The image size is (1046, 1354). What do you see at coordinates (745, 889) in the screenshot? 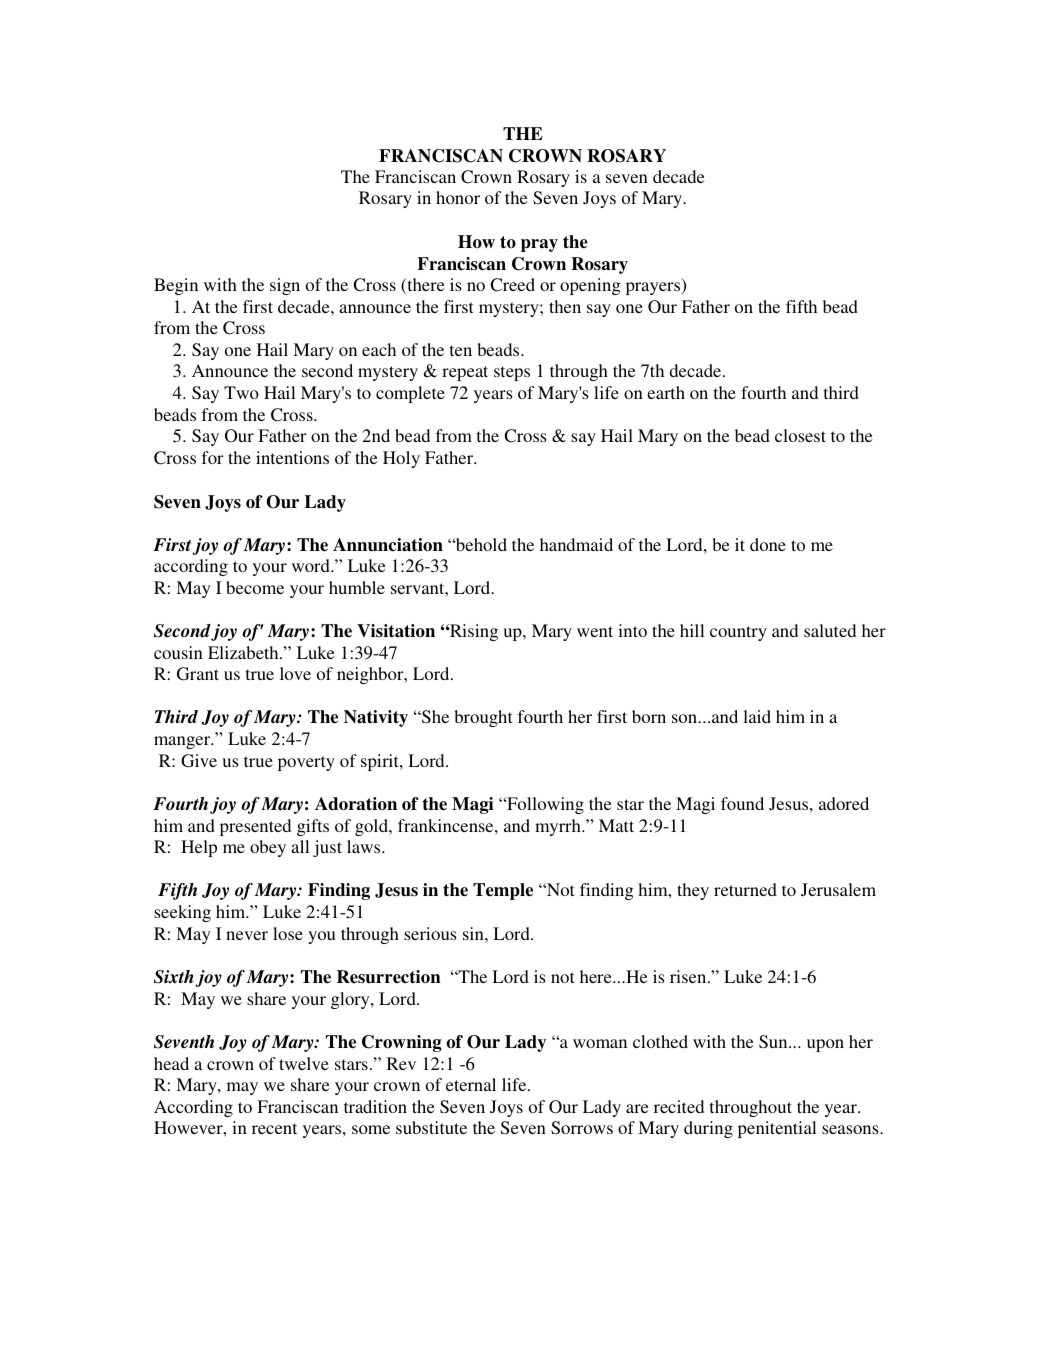
I see `returned` at bounding box center [745, 889].
